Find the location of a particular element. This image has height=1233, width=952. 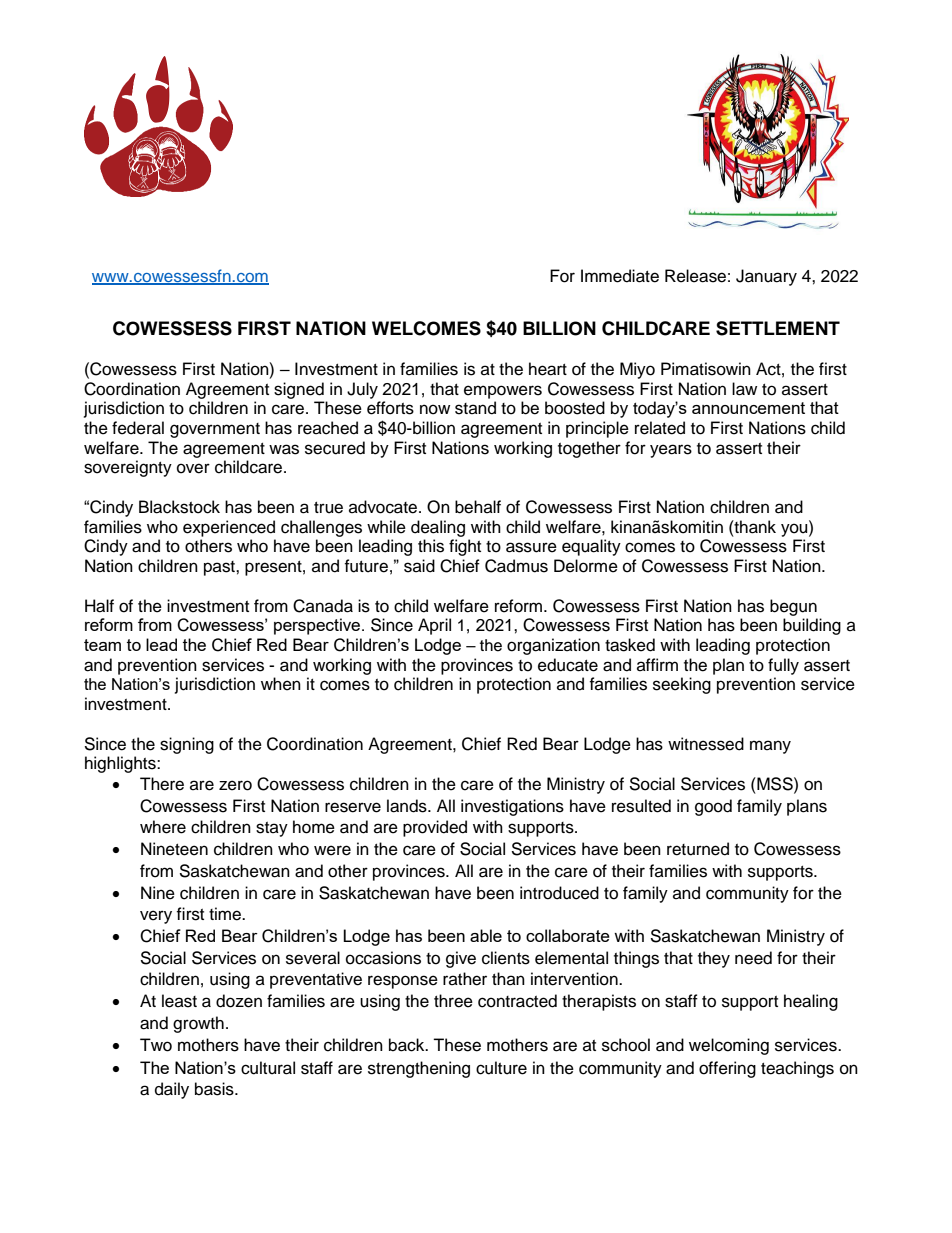

good is located at coordinates (713, 807).
